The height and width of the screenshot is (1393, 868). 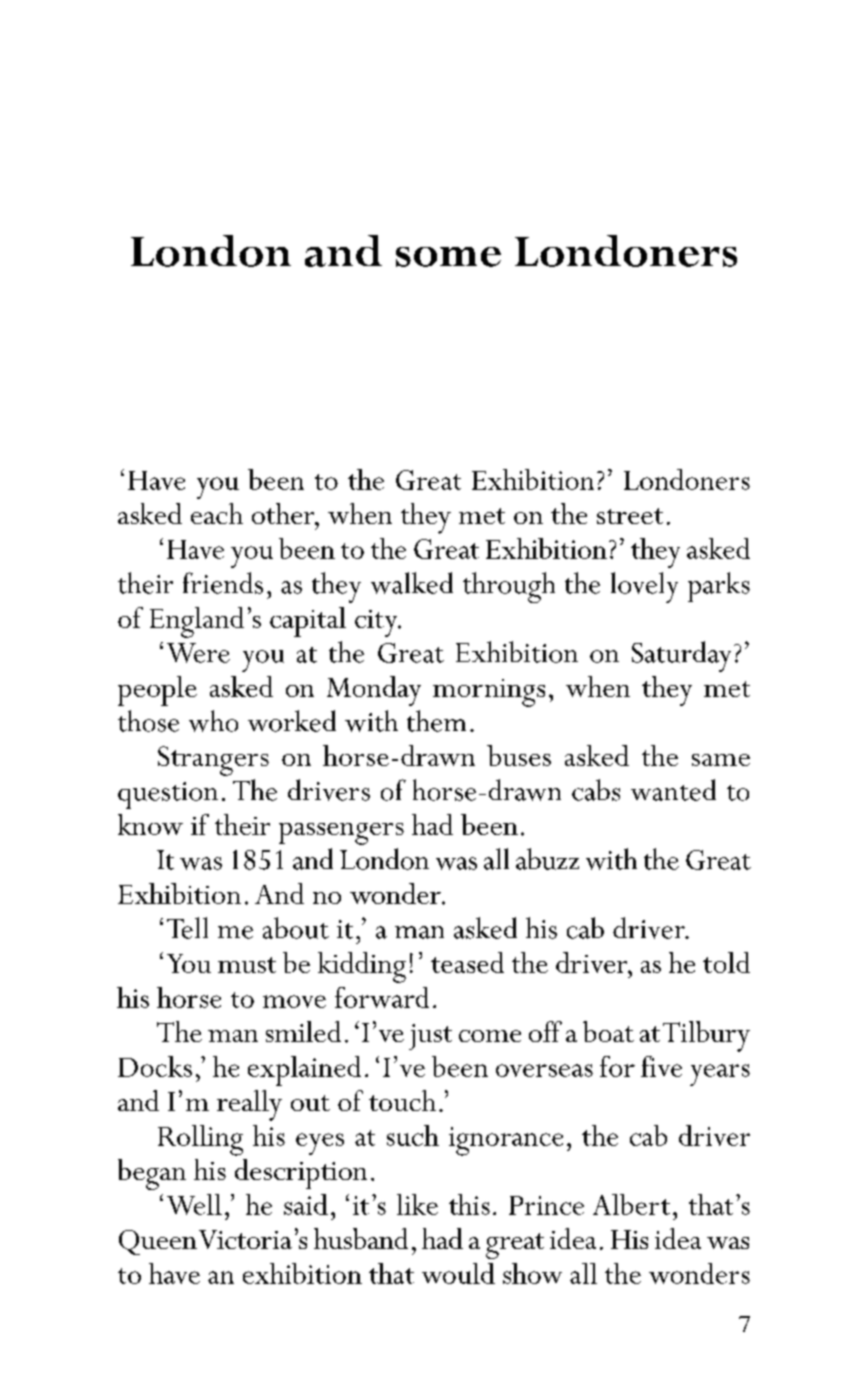 What do you see at coordinates (448, 257) in the screenshot?
I see `some` at bounding box center [448, 257].
